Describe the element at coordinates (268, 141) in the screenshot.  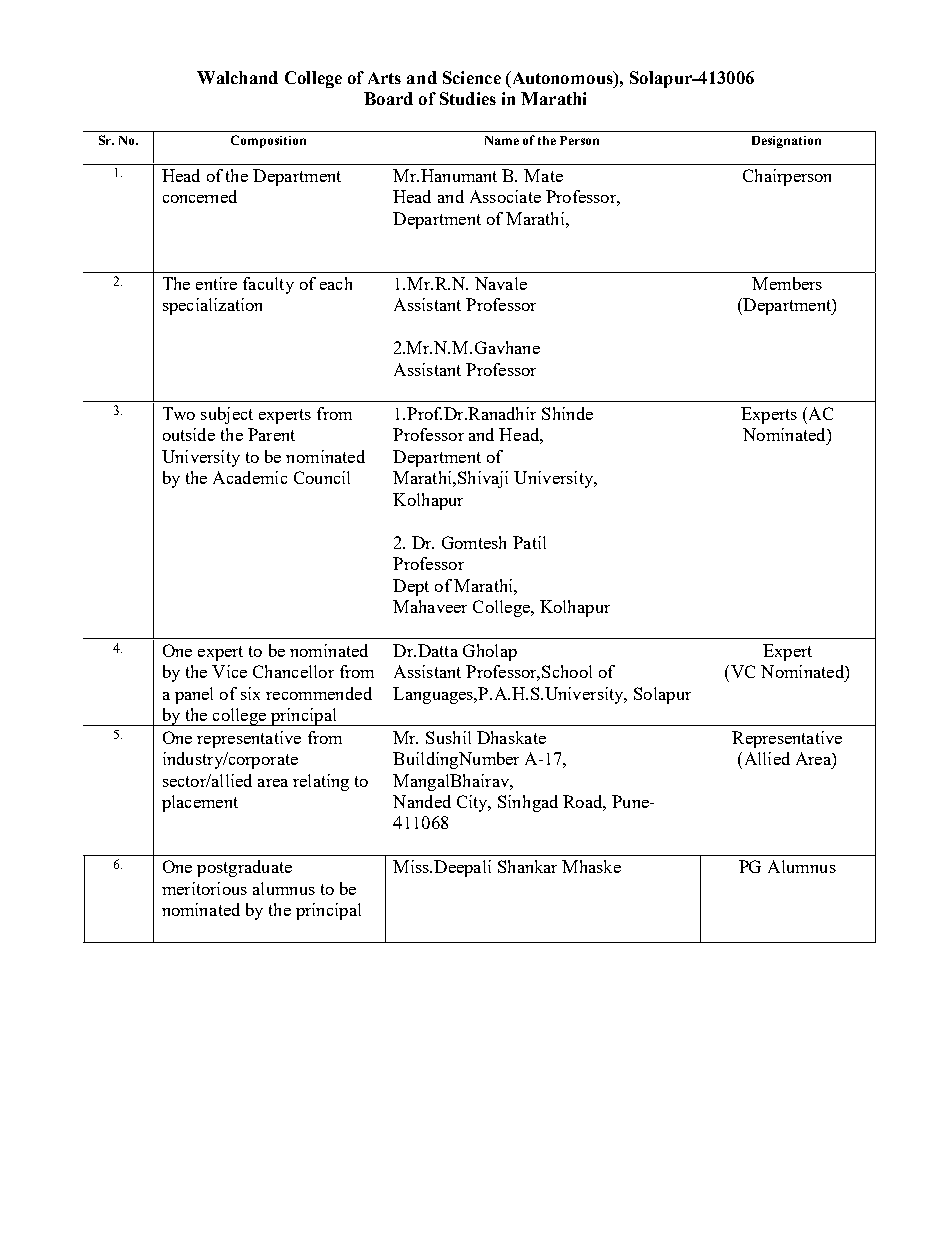
I see `Composition` at that location.
